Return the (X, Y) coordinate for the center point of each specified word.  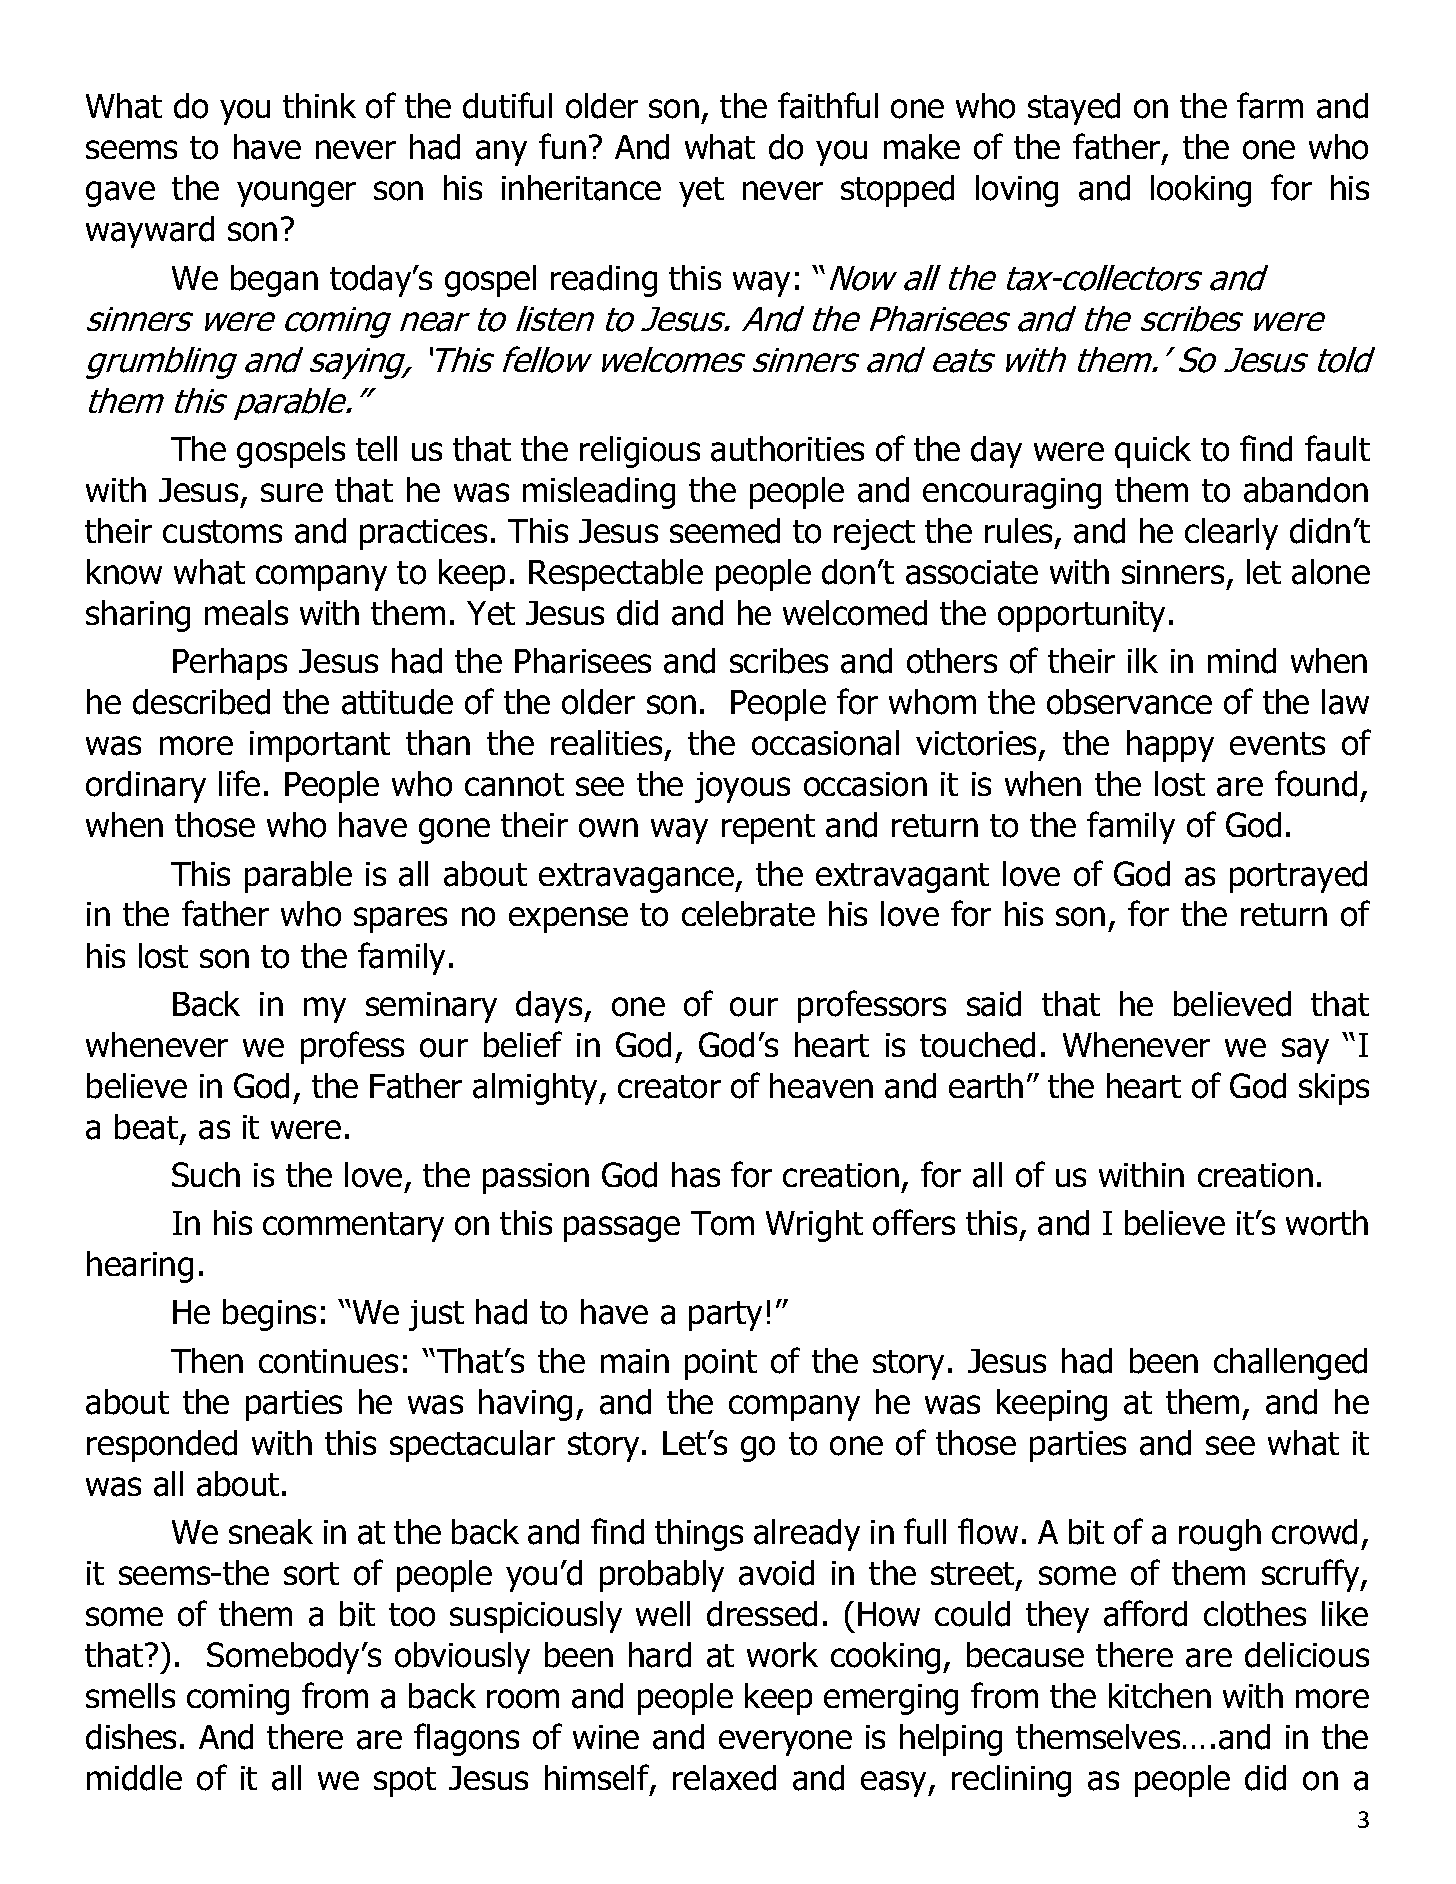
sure (292, 492)
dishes (131, 1737)
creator (669, 1087)
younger (296, 194)
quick (1153, 452)
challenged (1290, 1364)
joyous (742, 787)
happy (1170, 746)
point (721, 1364)
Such (206, 1174)
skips (1334, 1089)
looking (1201, 191)
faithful (828, 105)
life (239, 783)
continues (328, 1361)
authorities (787, 449)
